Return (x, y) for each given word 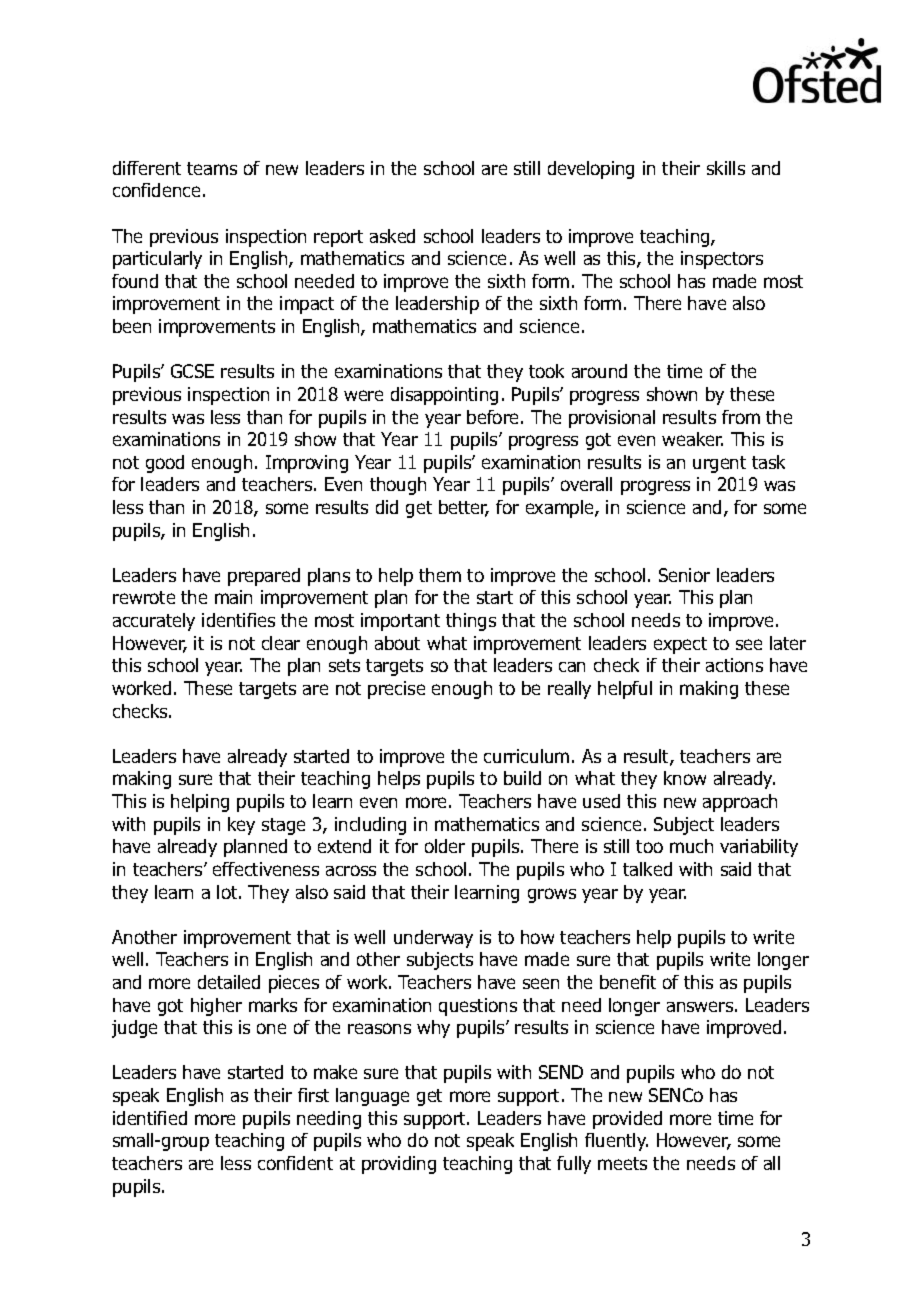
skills (726, 168)
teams (212, 168)
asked (392, 236)
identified (150, 1118)
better (464, 508)
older (445, 846)
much (691, 846)
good (165, 464)
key (241, 826)
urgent (719, 464)
